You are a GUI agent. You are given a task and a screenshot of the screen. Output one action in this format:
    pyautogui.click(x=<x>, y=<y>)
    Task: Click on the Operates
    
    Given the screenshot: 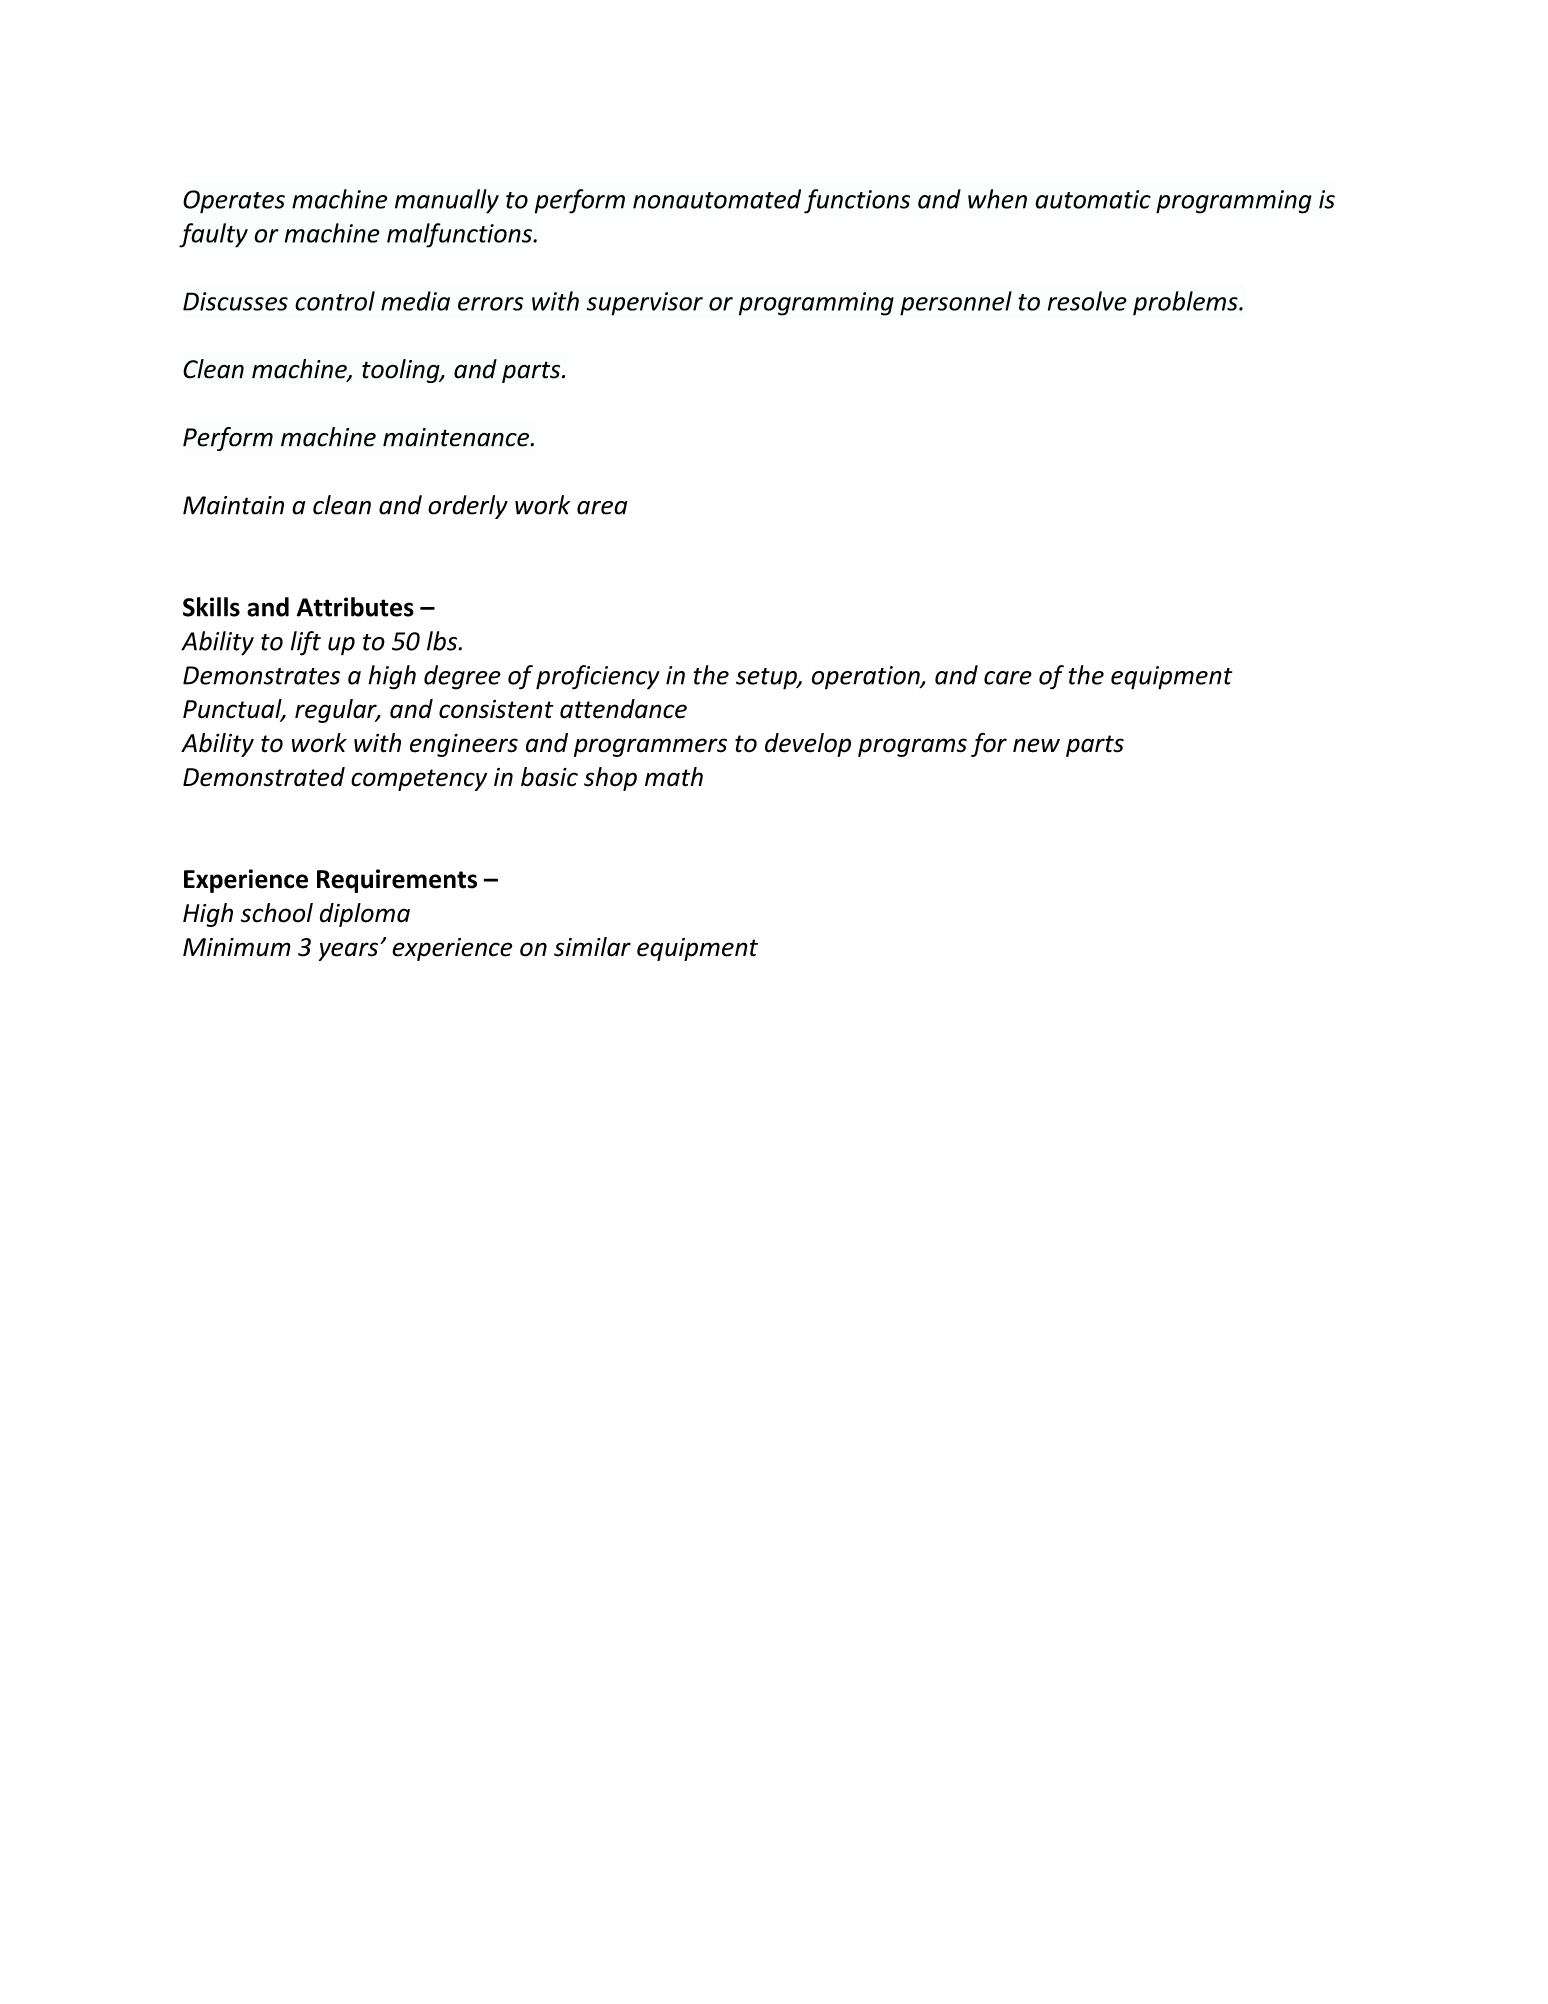 What is the action you would take?
    pyautogui.click(x=234, y=202)
